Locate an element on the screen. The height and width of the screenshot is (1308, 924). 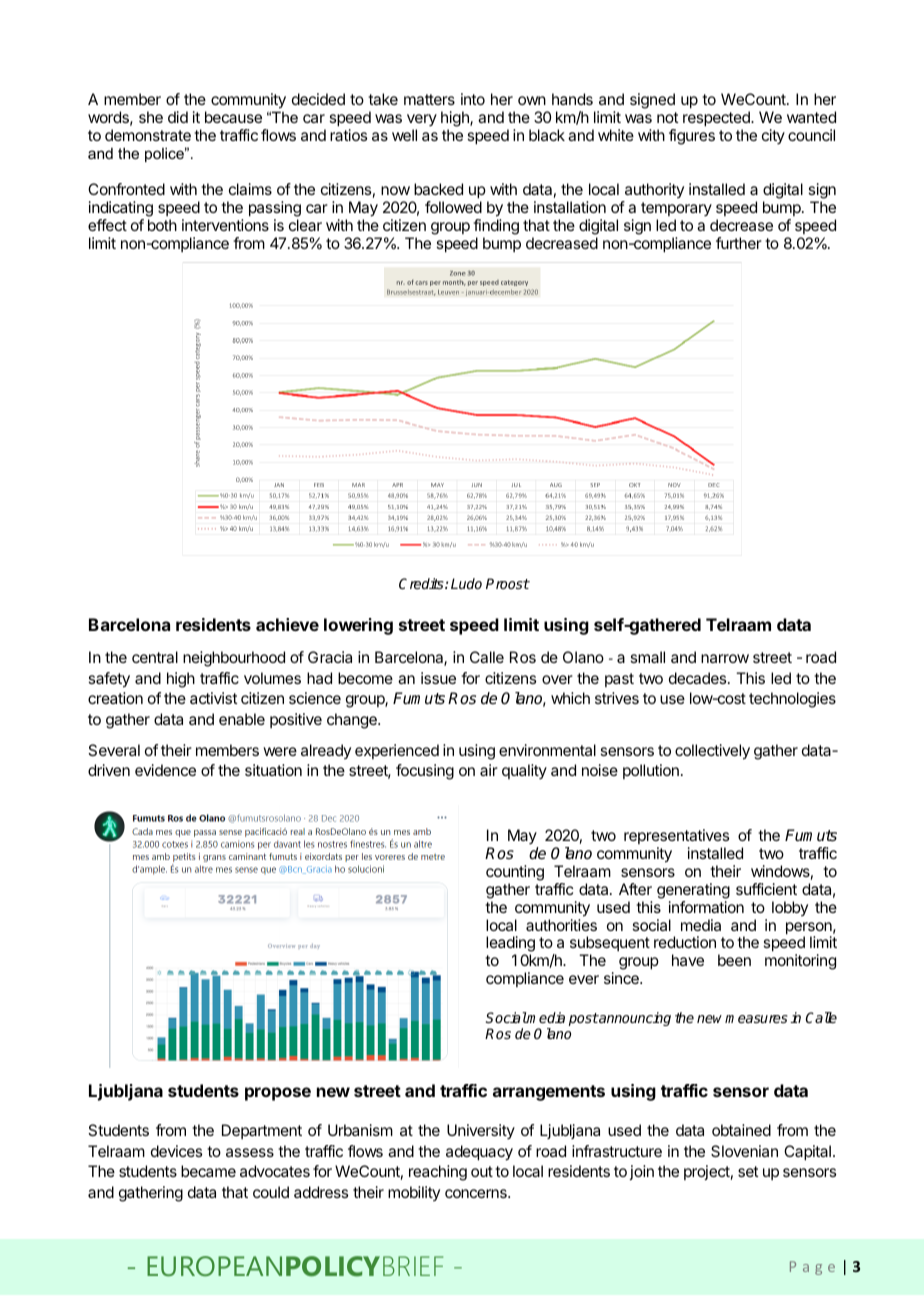
Slovenian is located at coordinates (744, 1151).
